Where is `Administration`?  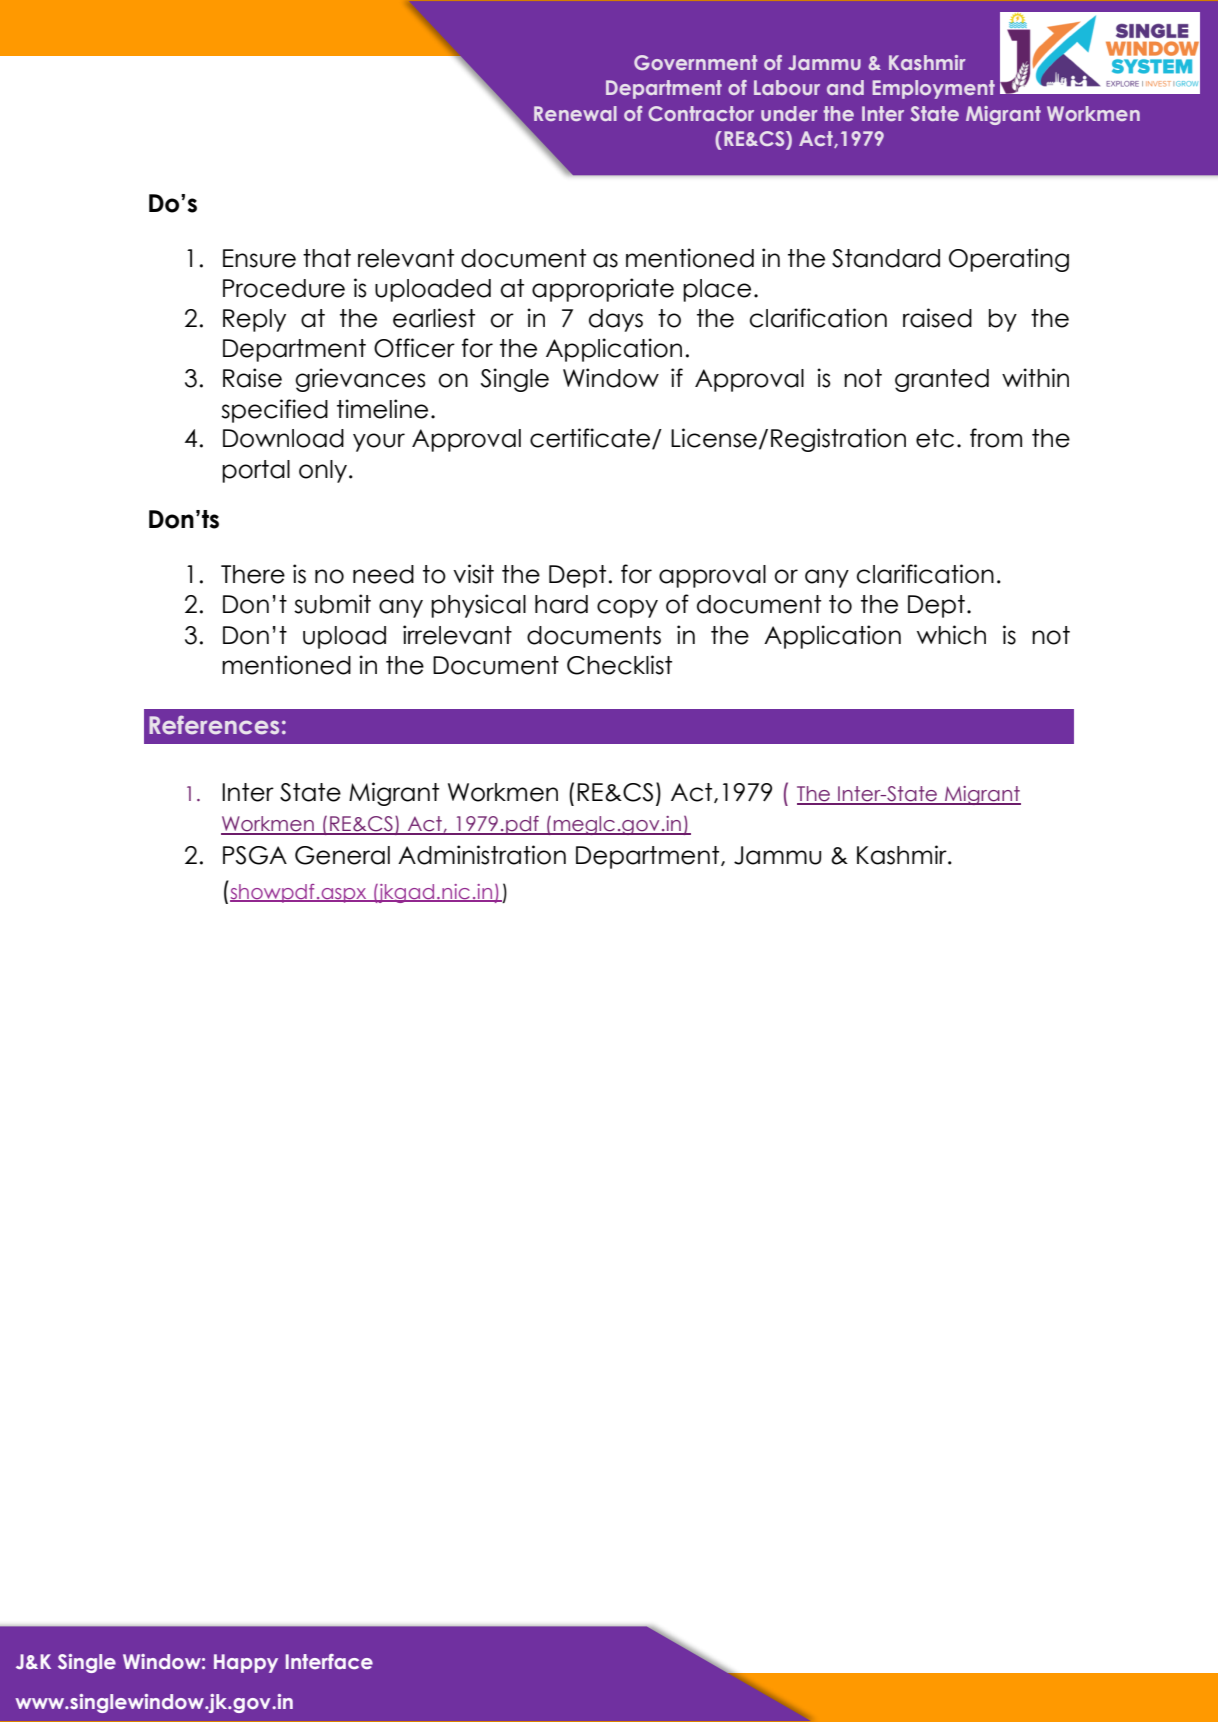
Administration is located at coordinates (482, 855).
